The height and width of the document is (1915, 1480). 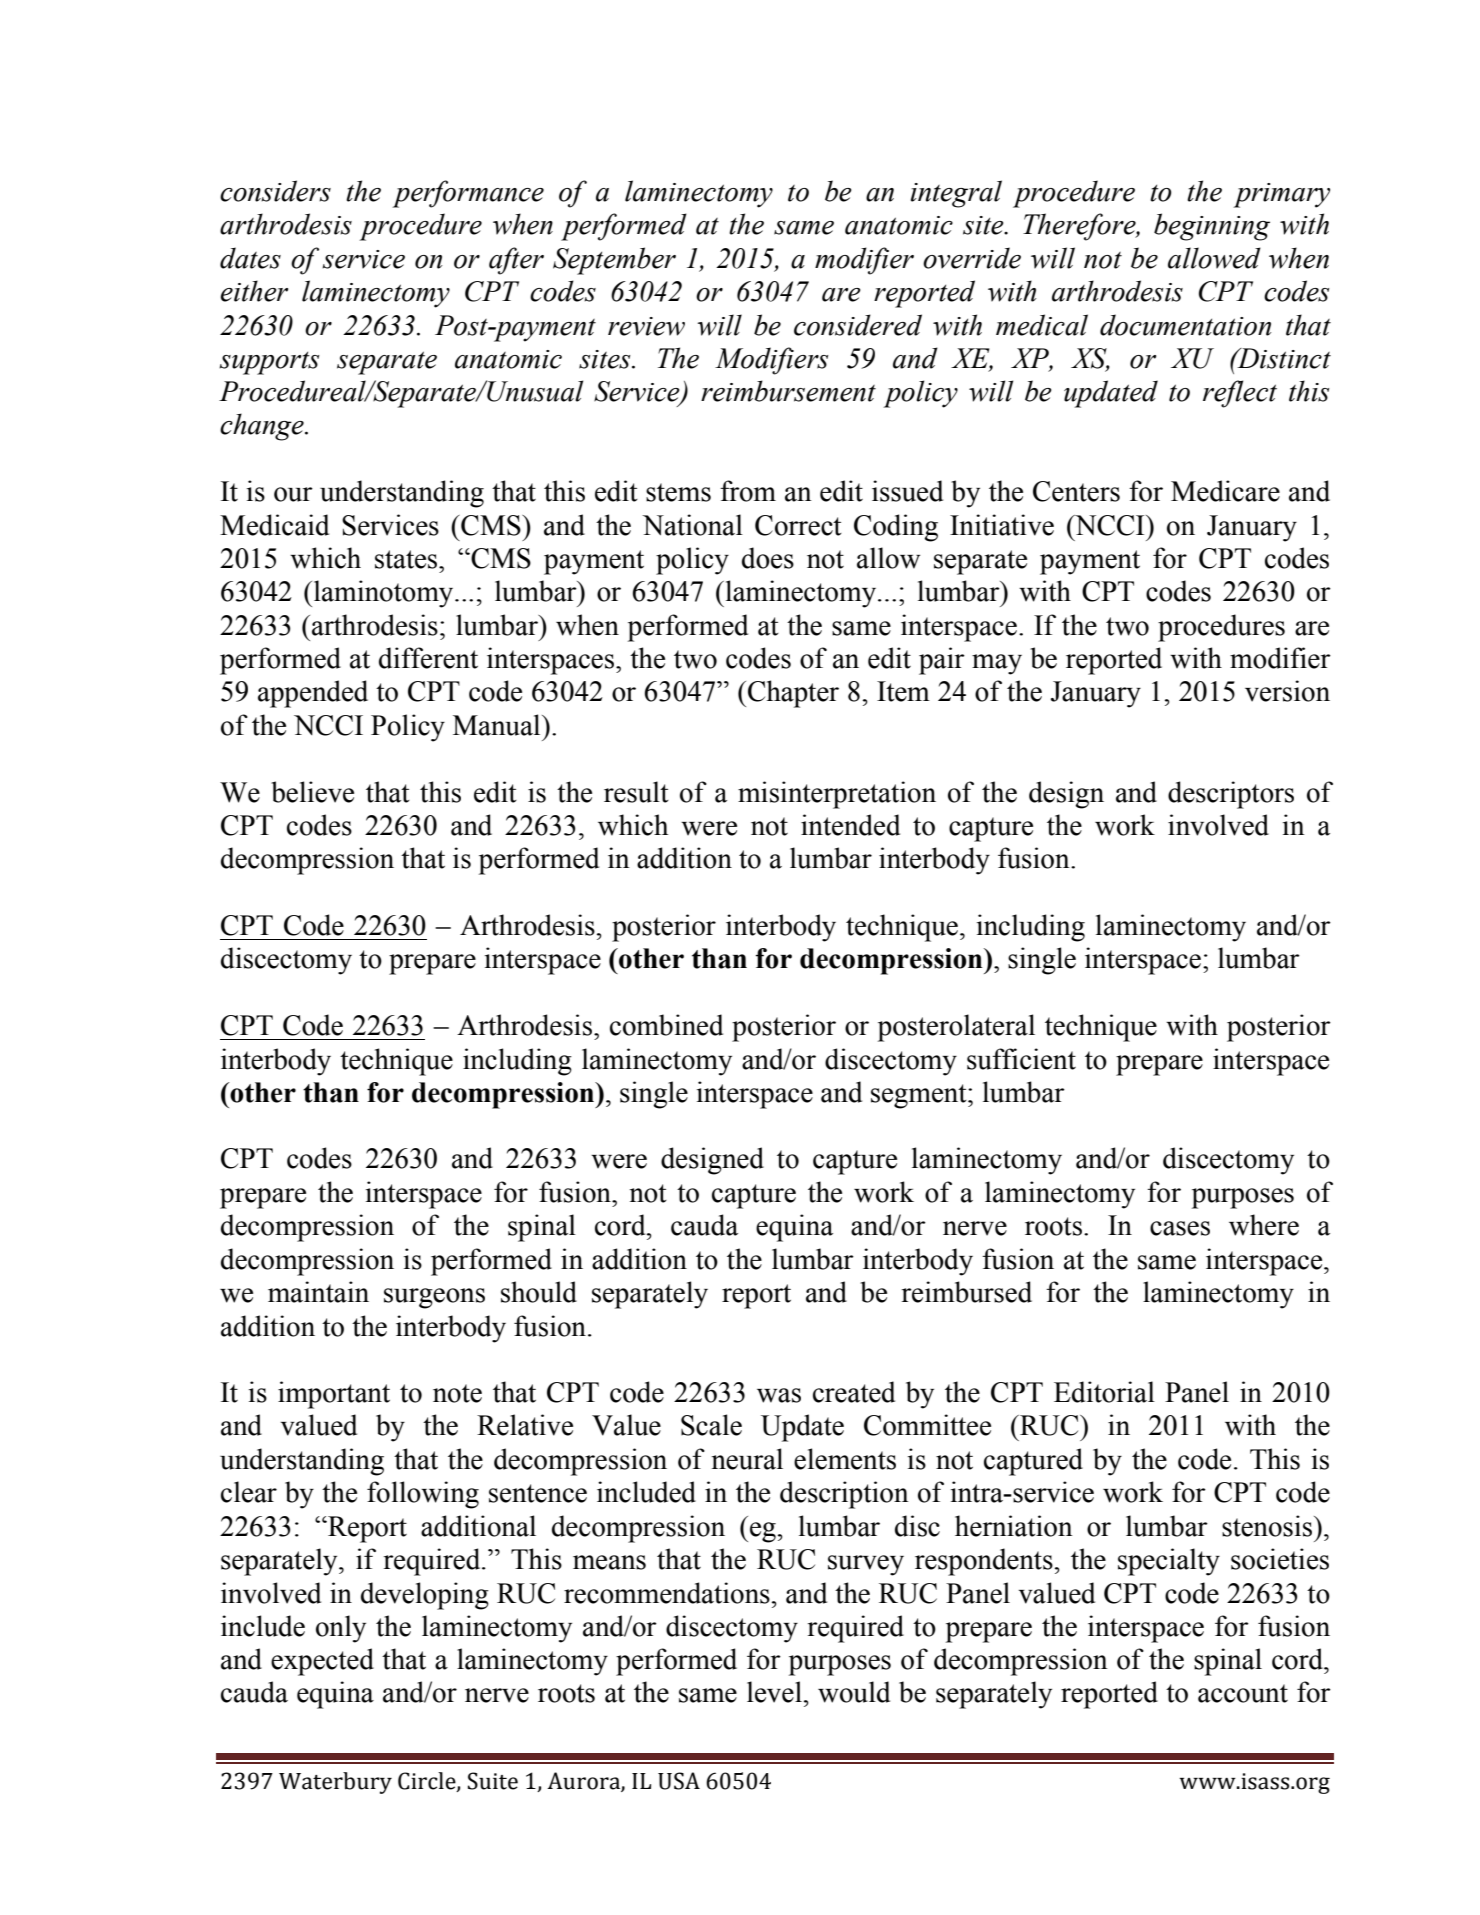 I want to click on account, so click(x=1243, y=1693).
